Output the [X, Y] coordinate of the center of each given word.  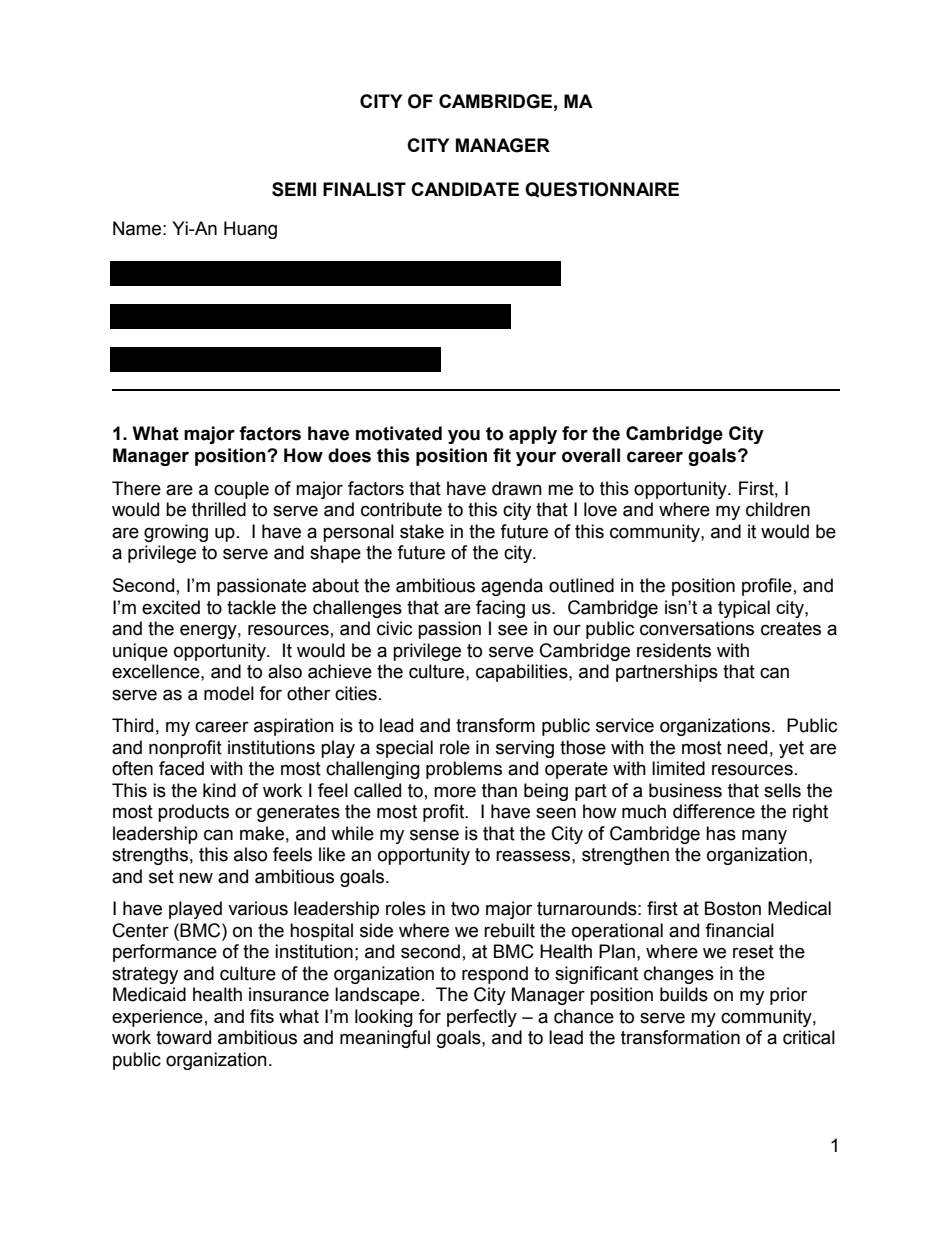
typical [744, 609]
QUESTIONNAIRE [602, 189]
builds [684, 994]
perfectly [482, 1018]
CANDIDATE [465, 189]
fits [262, 1016]
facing [500, 609]
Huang [250, 230]
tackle [251, 607]
